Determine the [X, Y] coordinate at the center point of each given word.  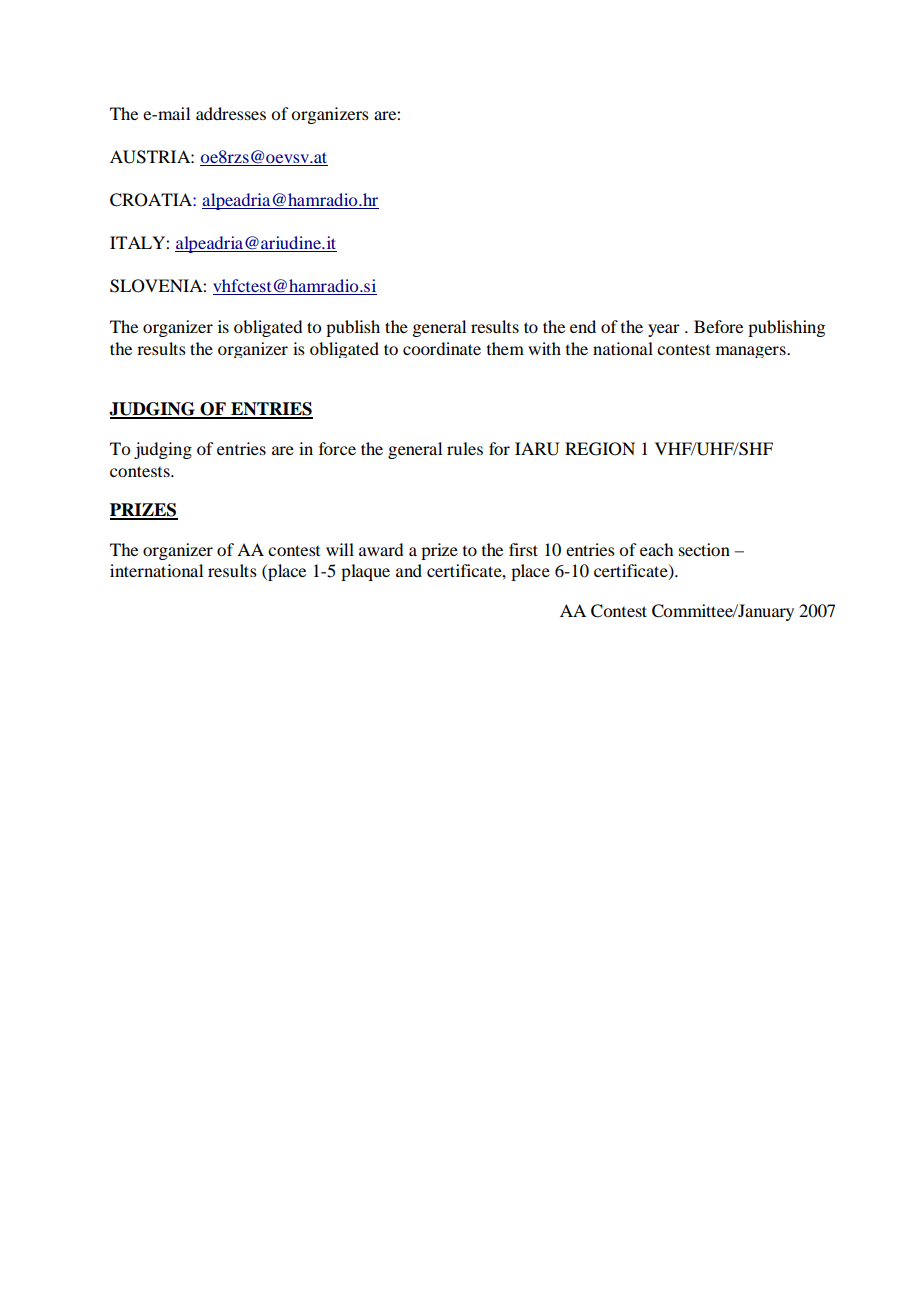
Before [718, 326]
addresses [231, 113]
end [583, 326]
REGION [600, 449]
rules [465, 448]
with [544, 348]
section [704, 549]
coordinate [442, 348]
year [664, 330]
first [523, 549]
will [340, 549]
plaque [365, 572]
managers [752, 352]
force [337, 448]
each [656, 549]
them [505, 348]
